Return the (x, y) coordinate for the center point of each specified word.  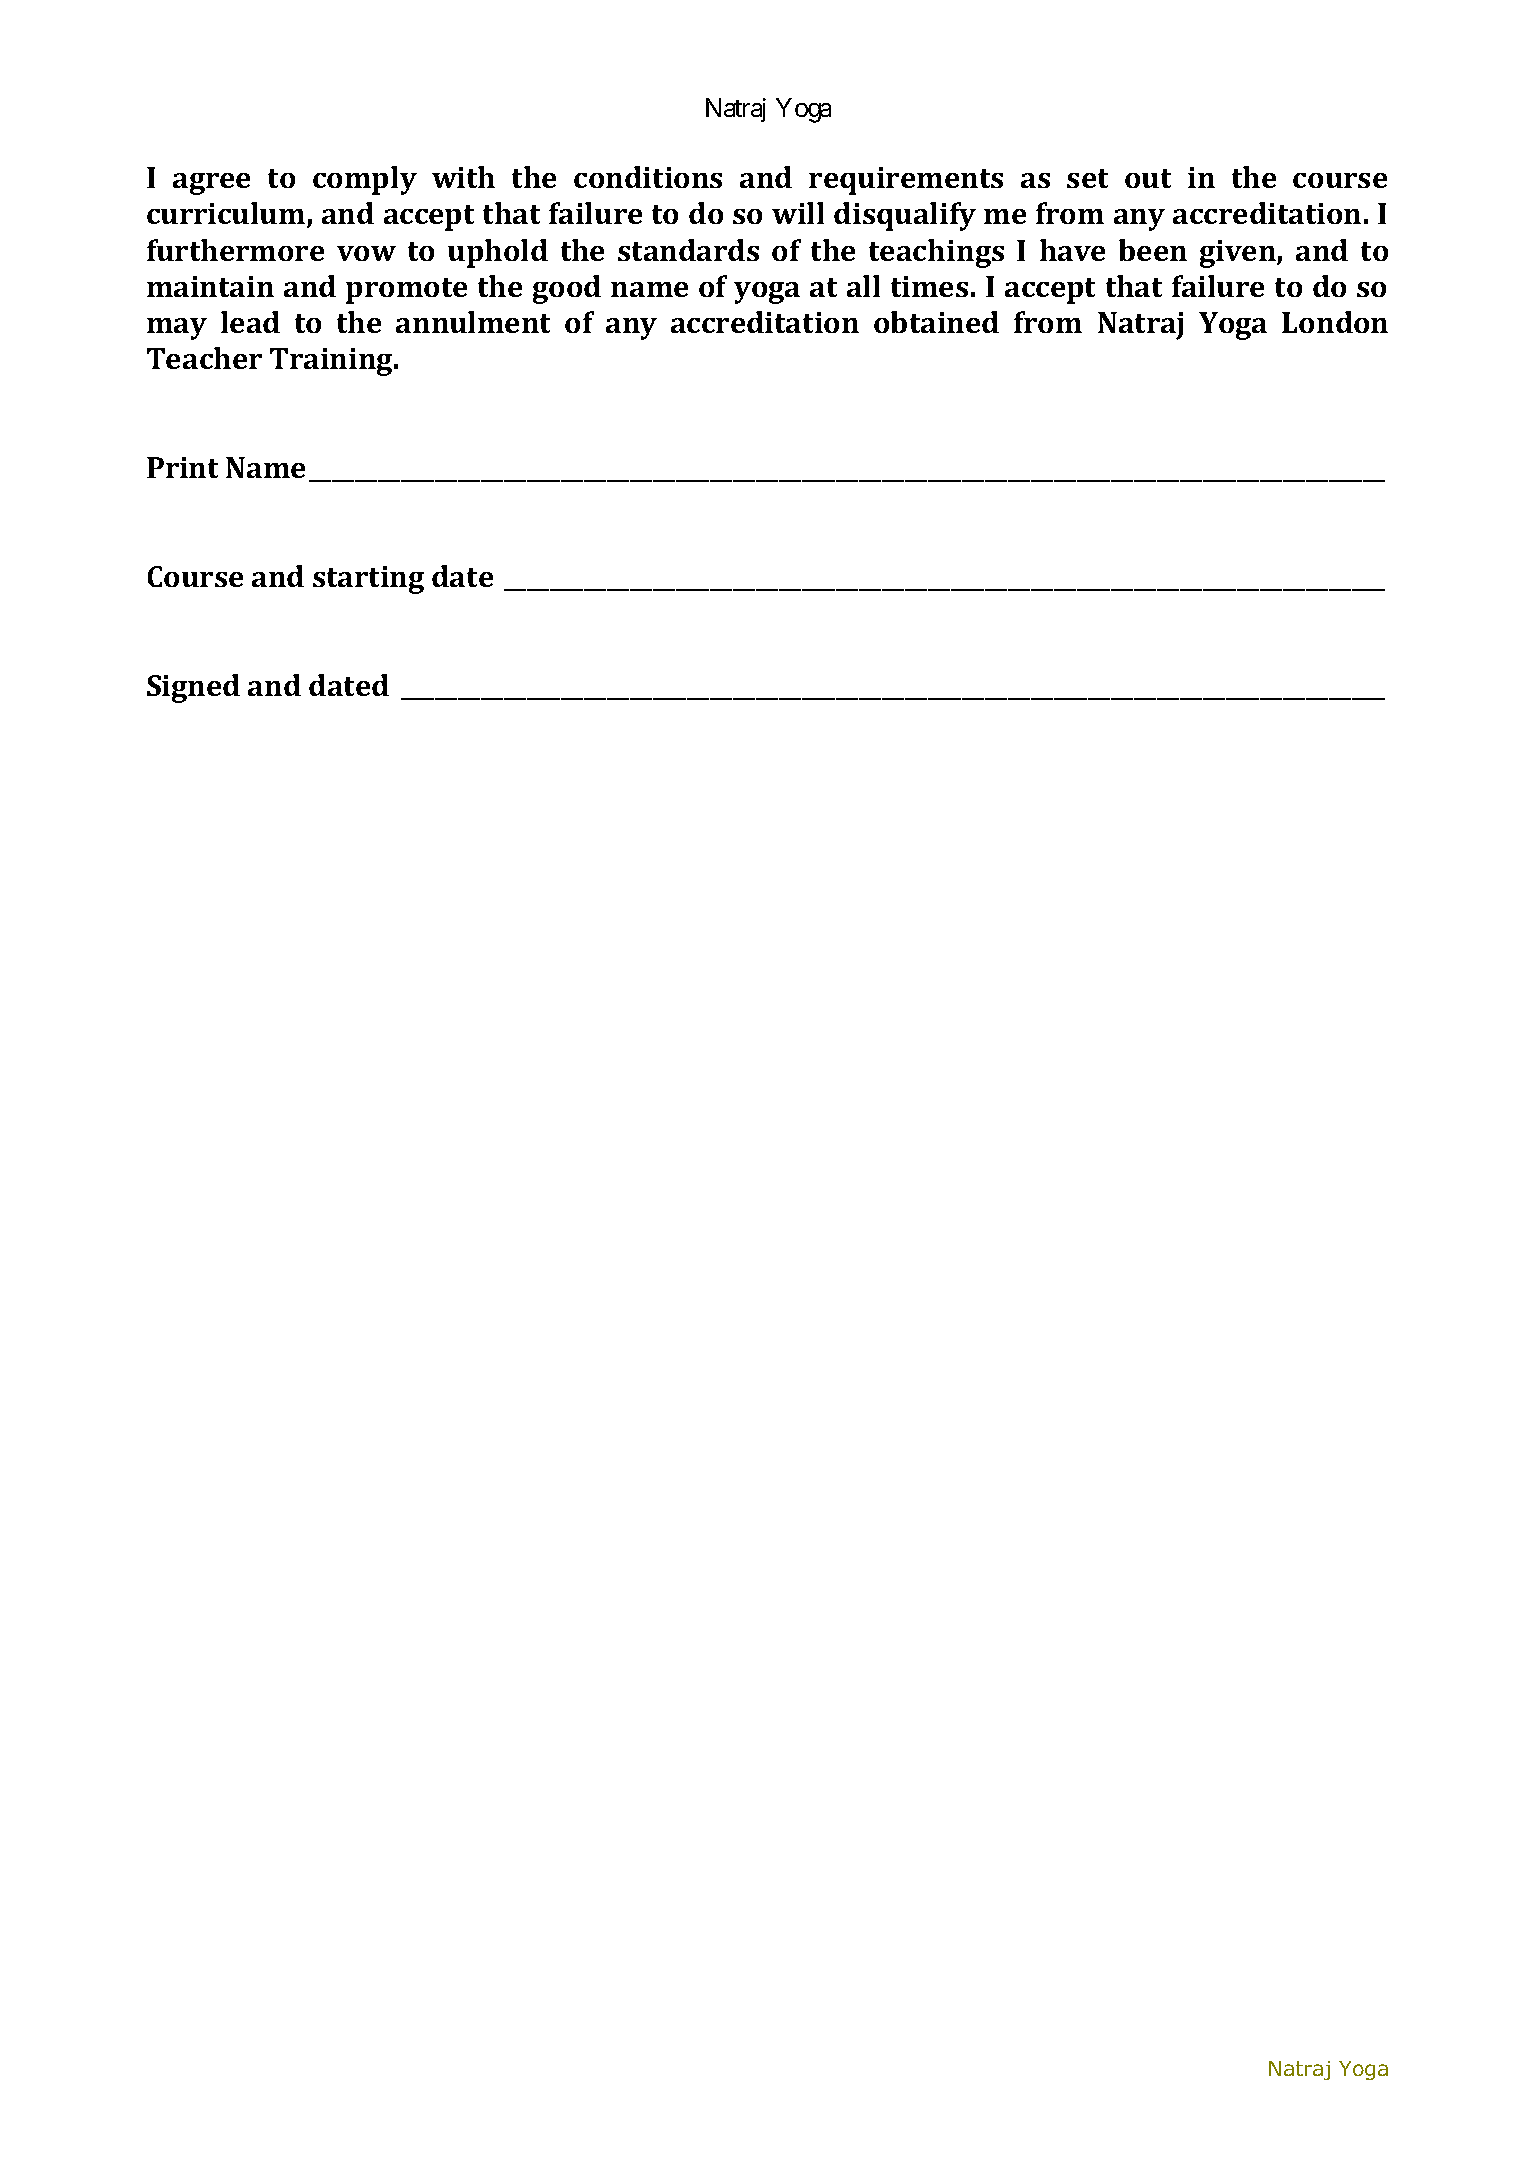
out (1148, 178)
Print (182, 467)
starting (368, 580)
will (798, 213)
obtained (936, 322)
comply (365, 180)
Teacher (204, 358)
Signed (193, 688)
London (1335, 322)
